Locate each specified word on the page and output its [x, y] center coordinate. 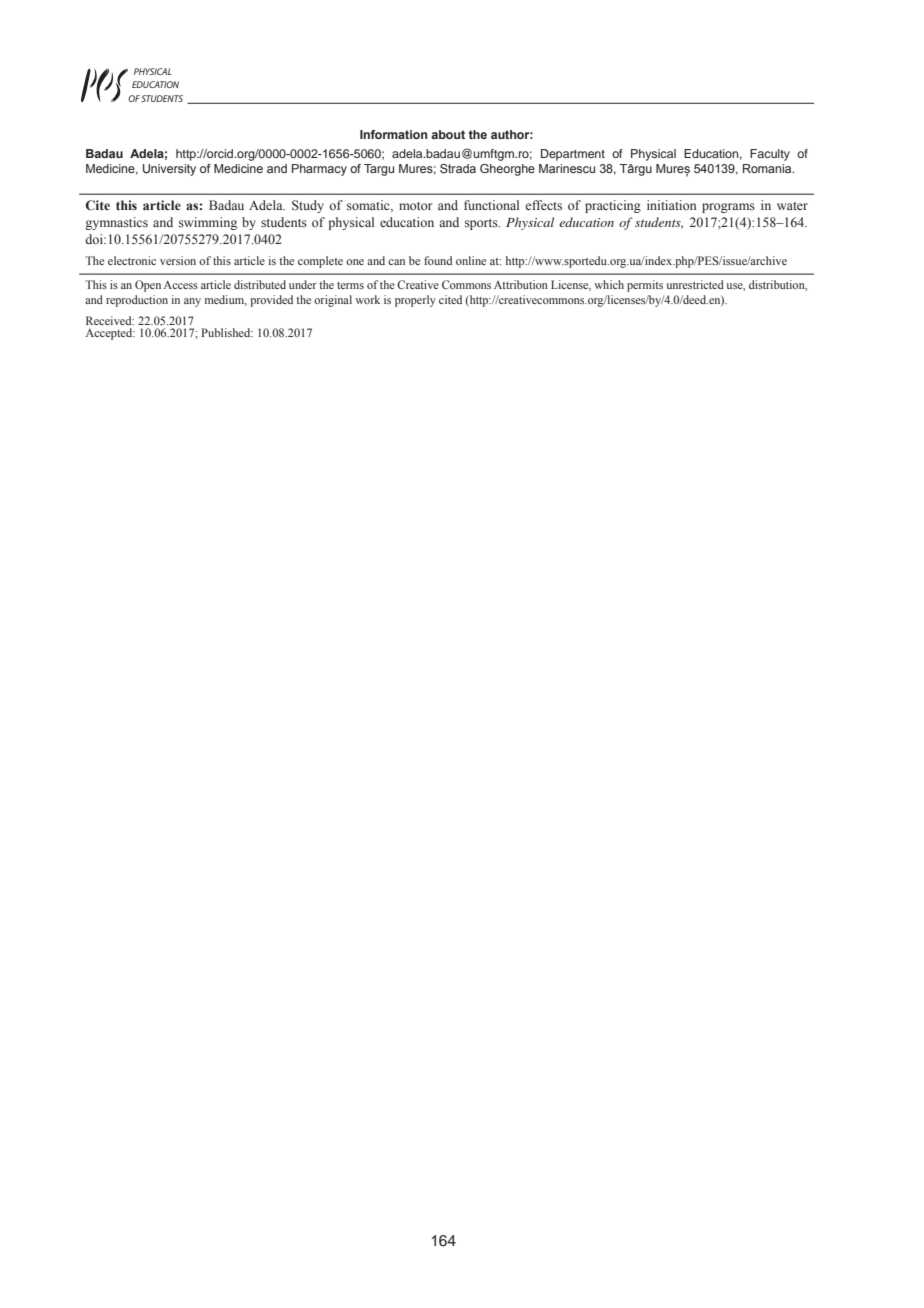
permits [645, 286]
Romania [768, 168]
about [448, 134]
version [178, 260]
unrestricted [695, 284]
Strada [458, 168]
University [169, 170]
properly [415, 301]
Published [227, 332]
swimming [208, 223]
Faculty [770, 155]
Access [180, 284]
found [438, 260]
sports [482, 224]
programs [728, 208]
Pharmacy [319, 170]
